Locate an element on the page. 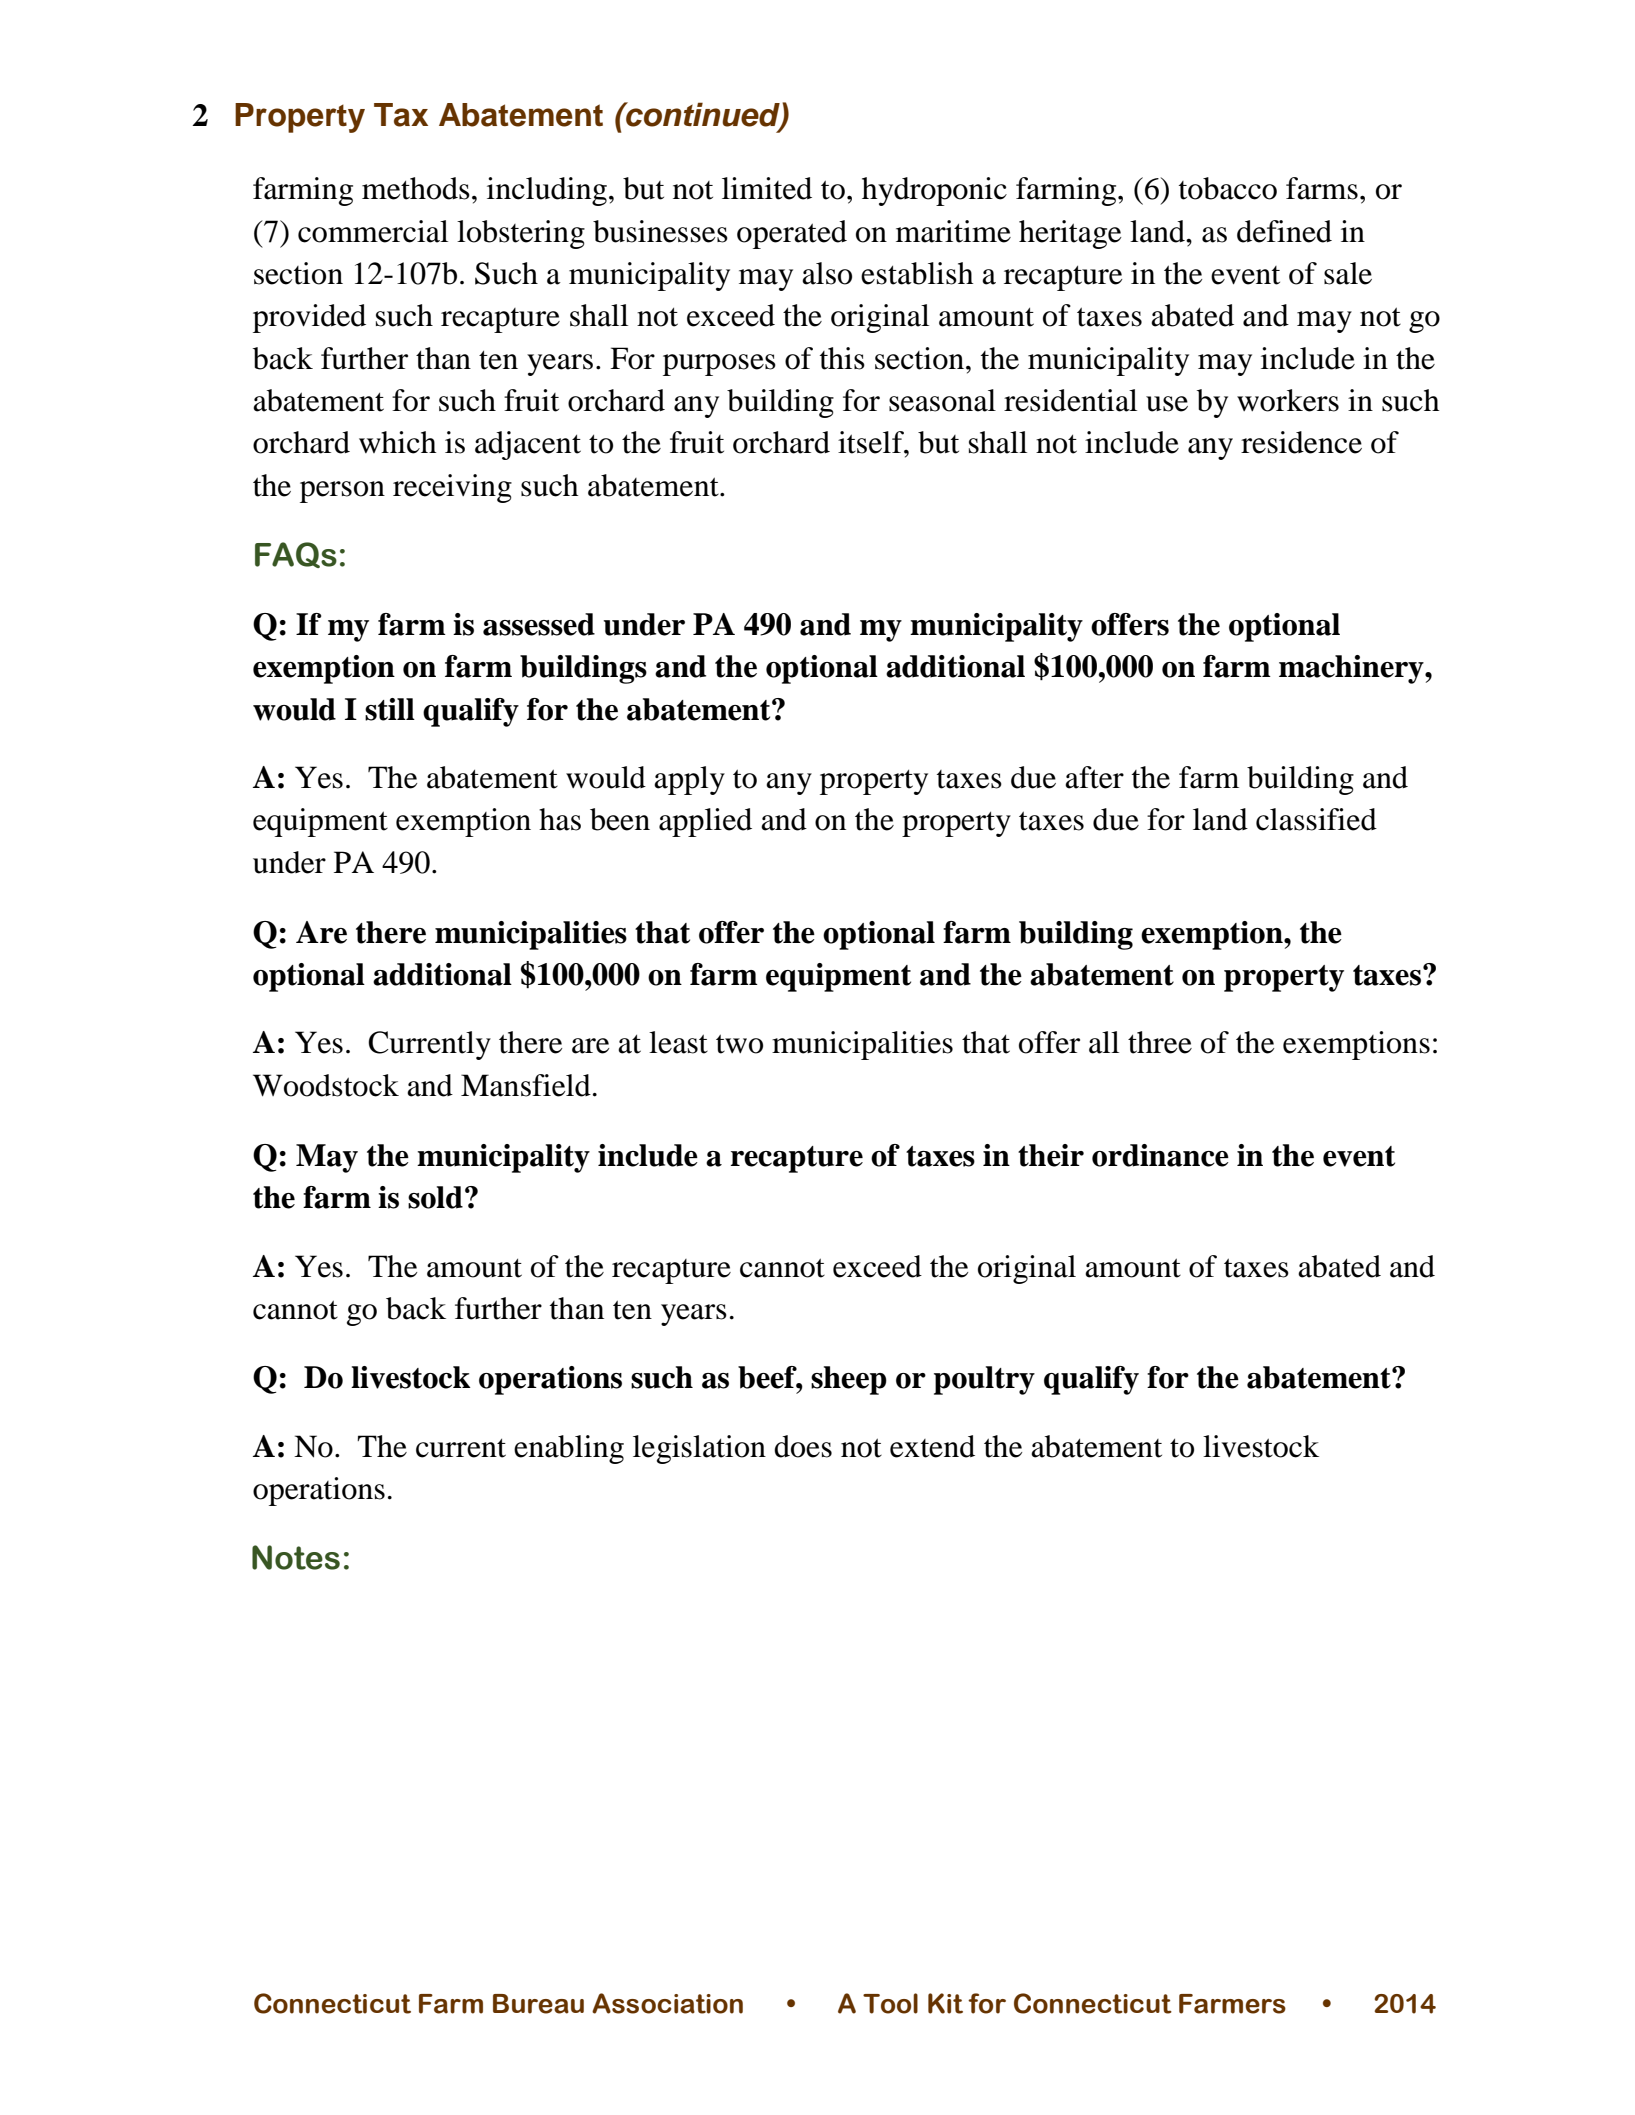 The image size is (1635, 2115). Bureau is located at coordinates (538, 2004).
